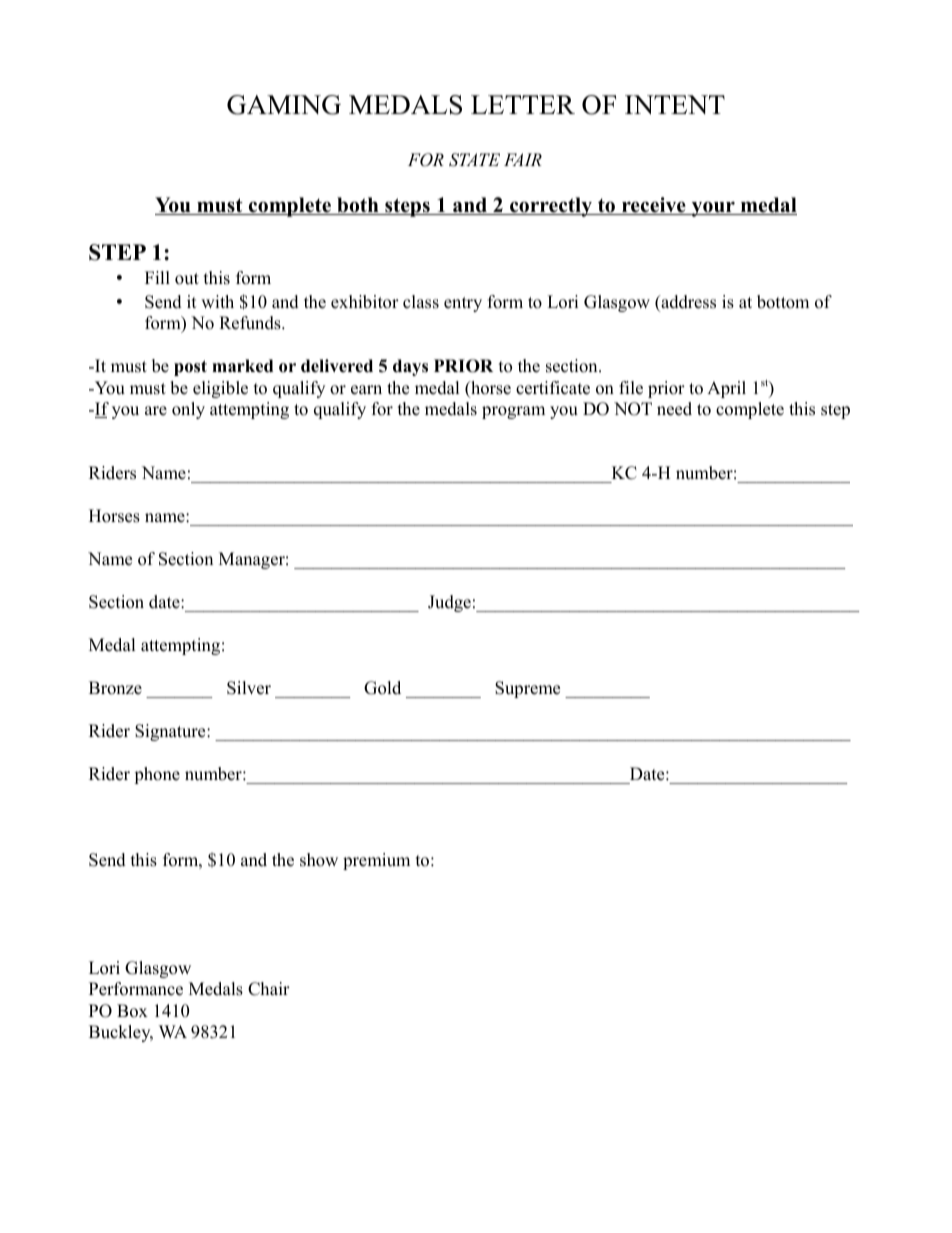  Describe the element at coordinates (410, 367) in the screenshot. I see `days` at that location.
